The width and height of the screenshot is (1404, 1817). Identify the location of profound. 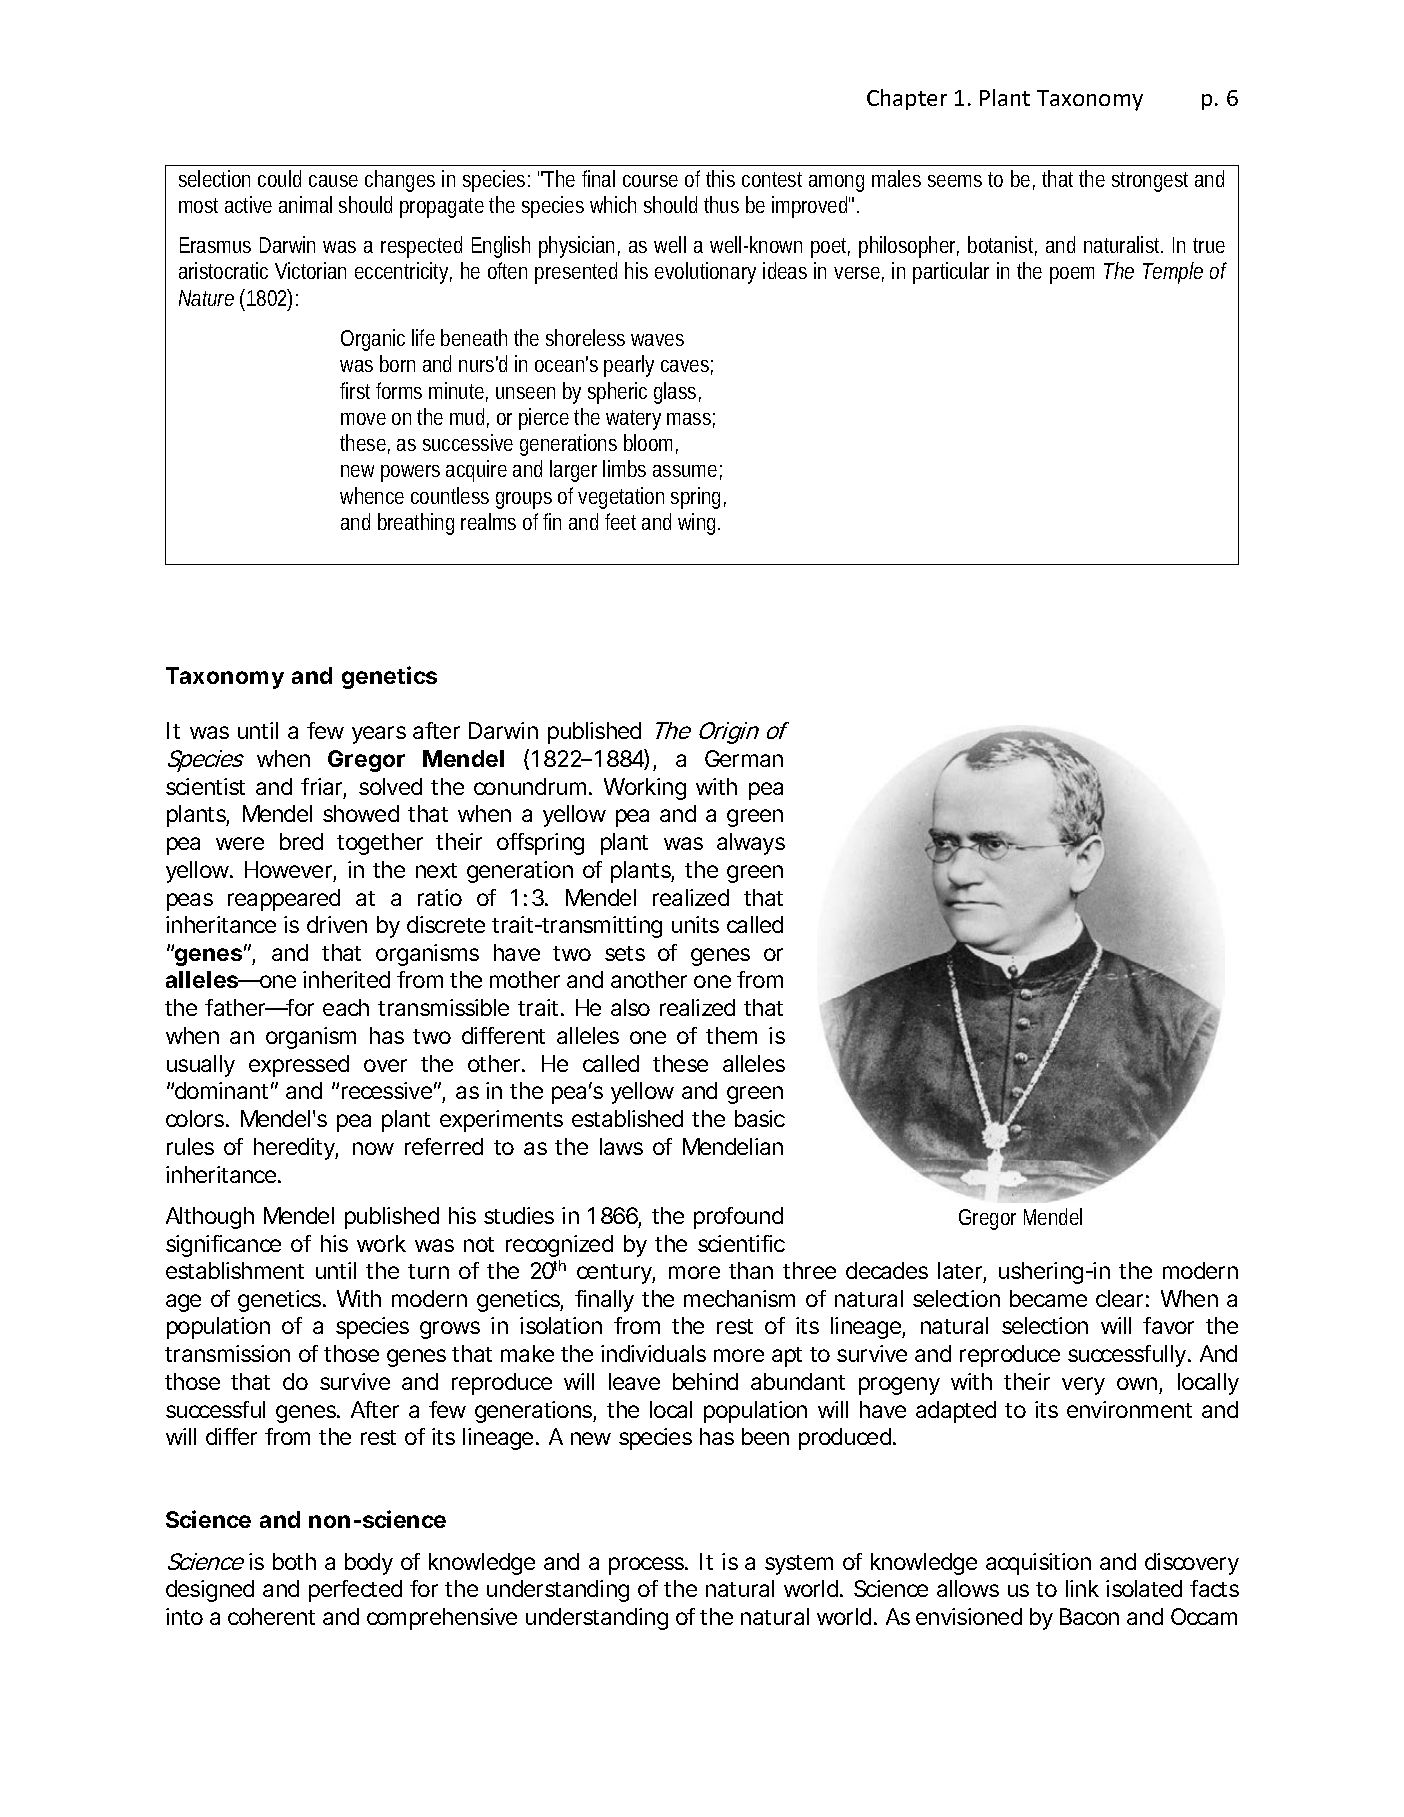
(738, 1218).
